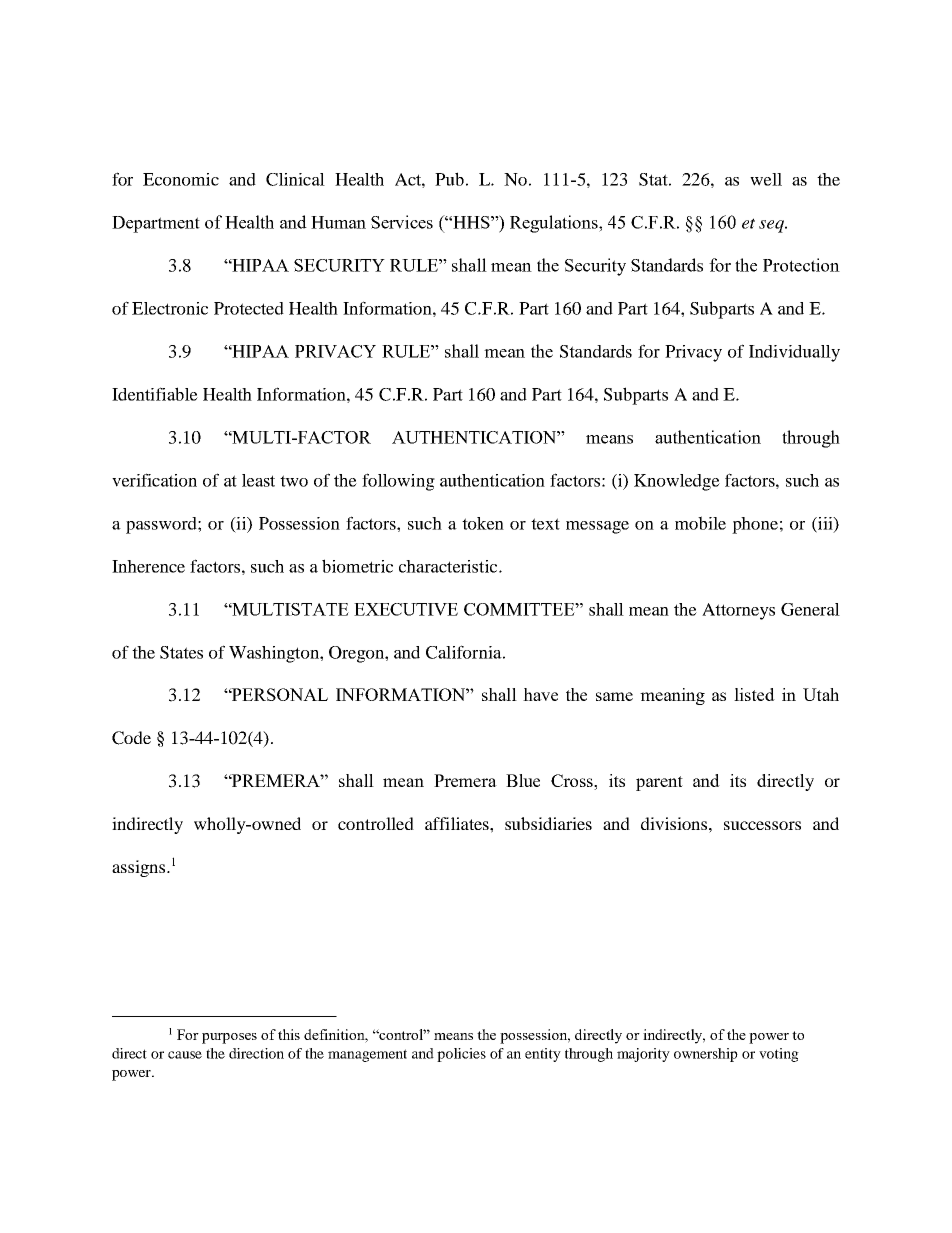  I want to click on Economic, so click(181, 179).
